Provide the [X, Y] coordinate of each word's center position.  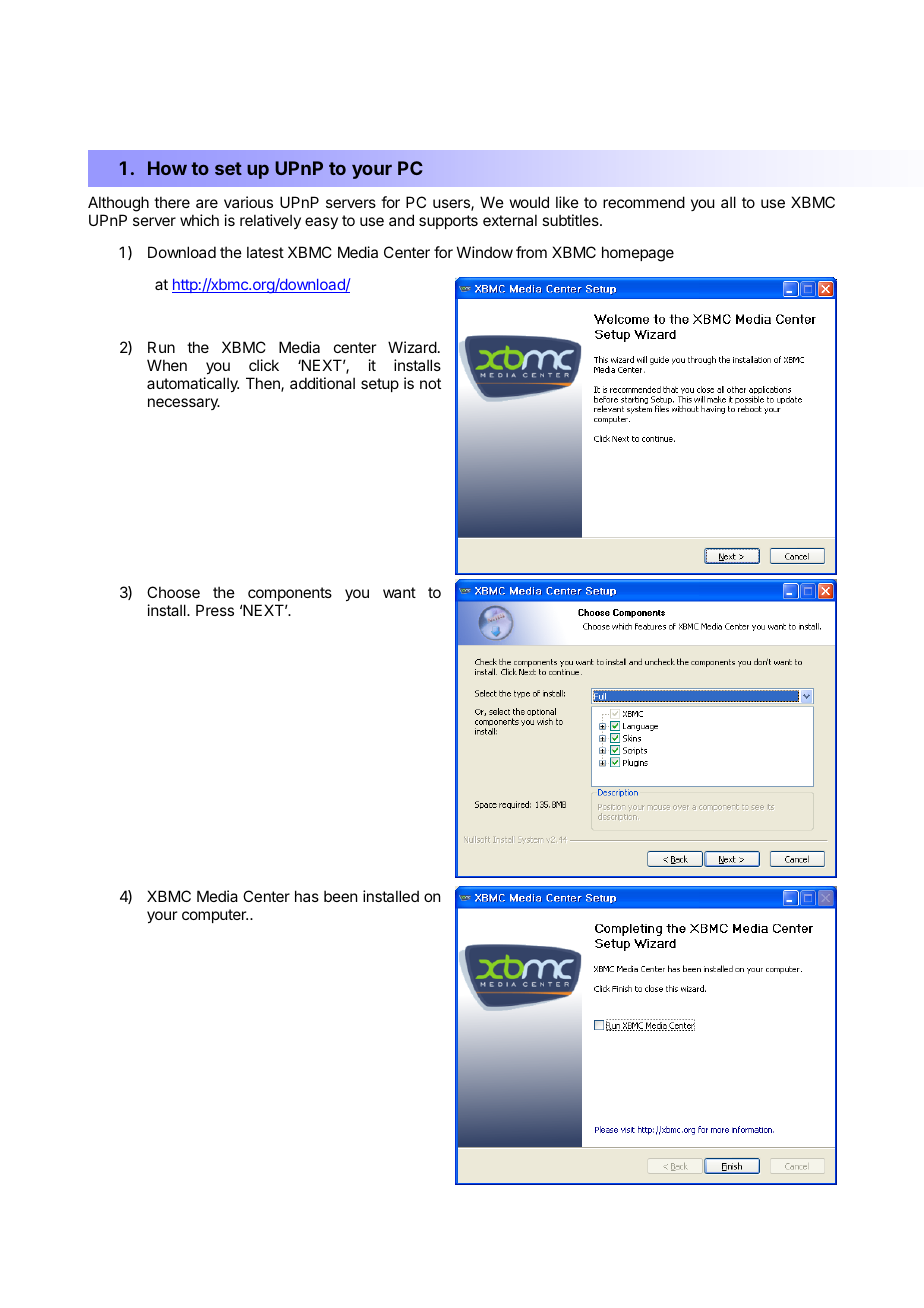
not [430, 383]
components [290, 594]
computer [215, 916]
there [172, 202]
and [401, 220]
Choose [173, 592]
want [399, 592]
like [567, 202]
